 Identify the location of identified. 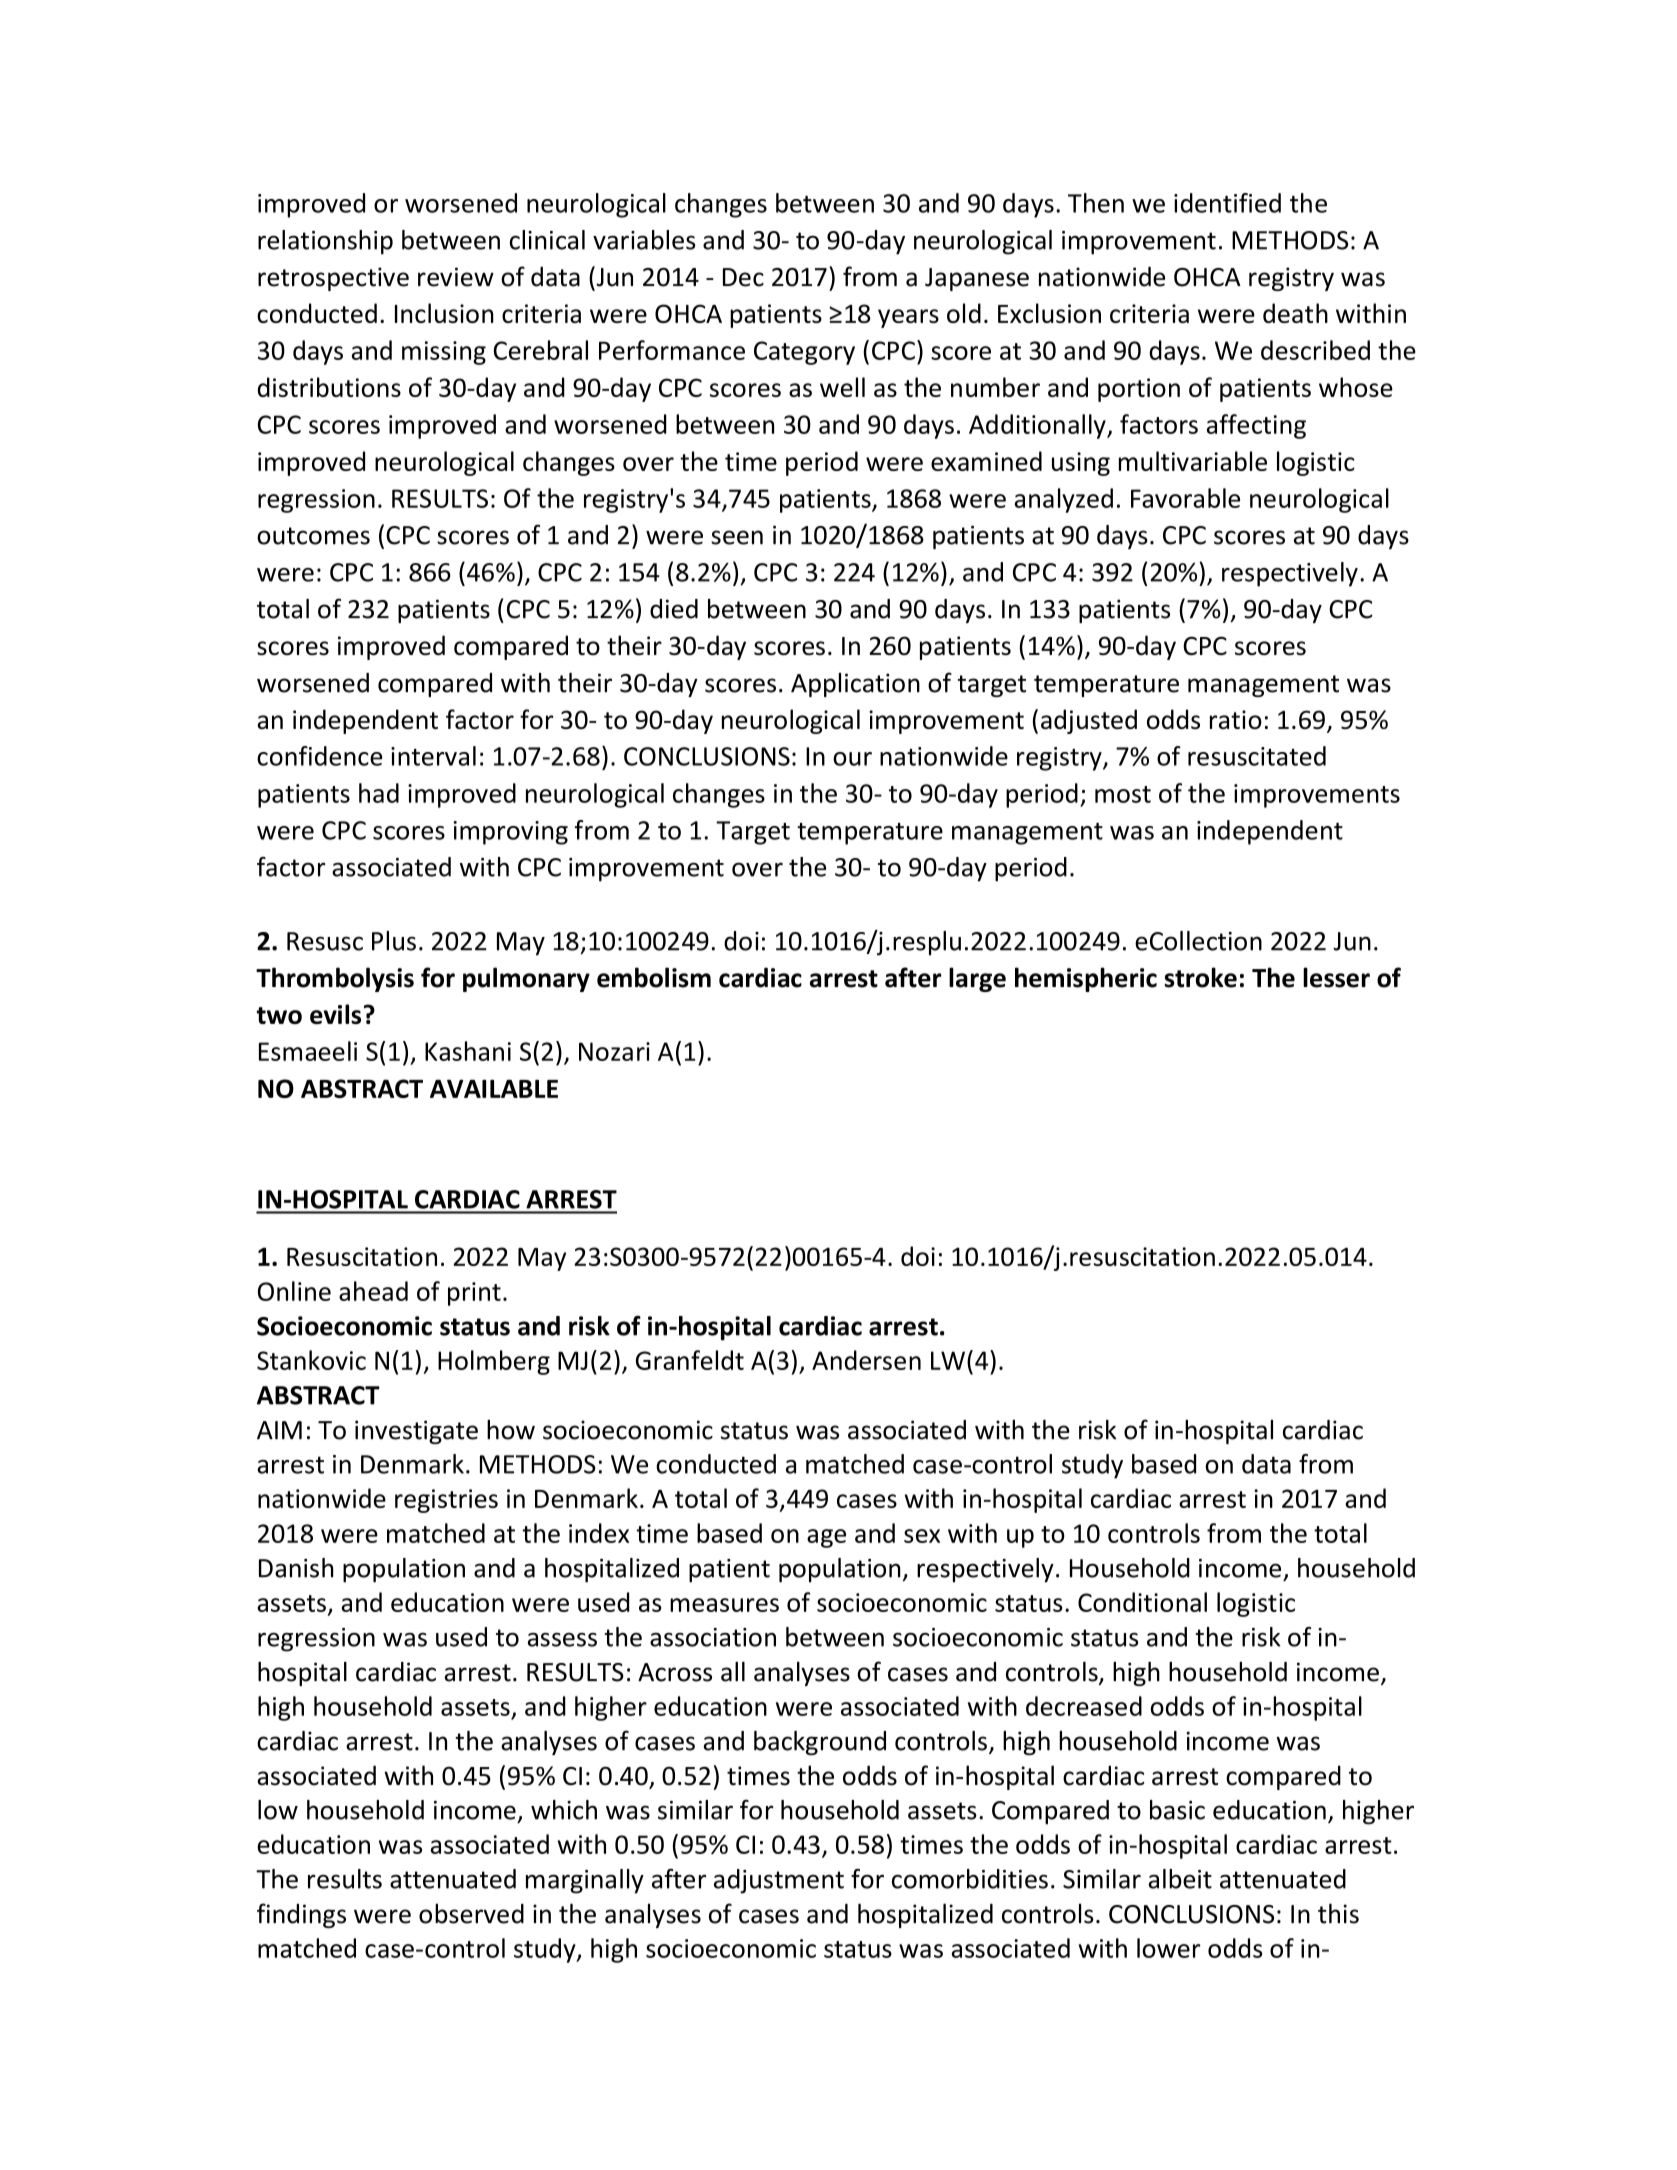
(1227, 203).
